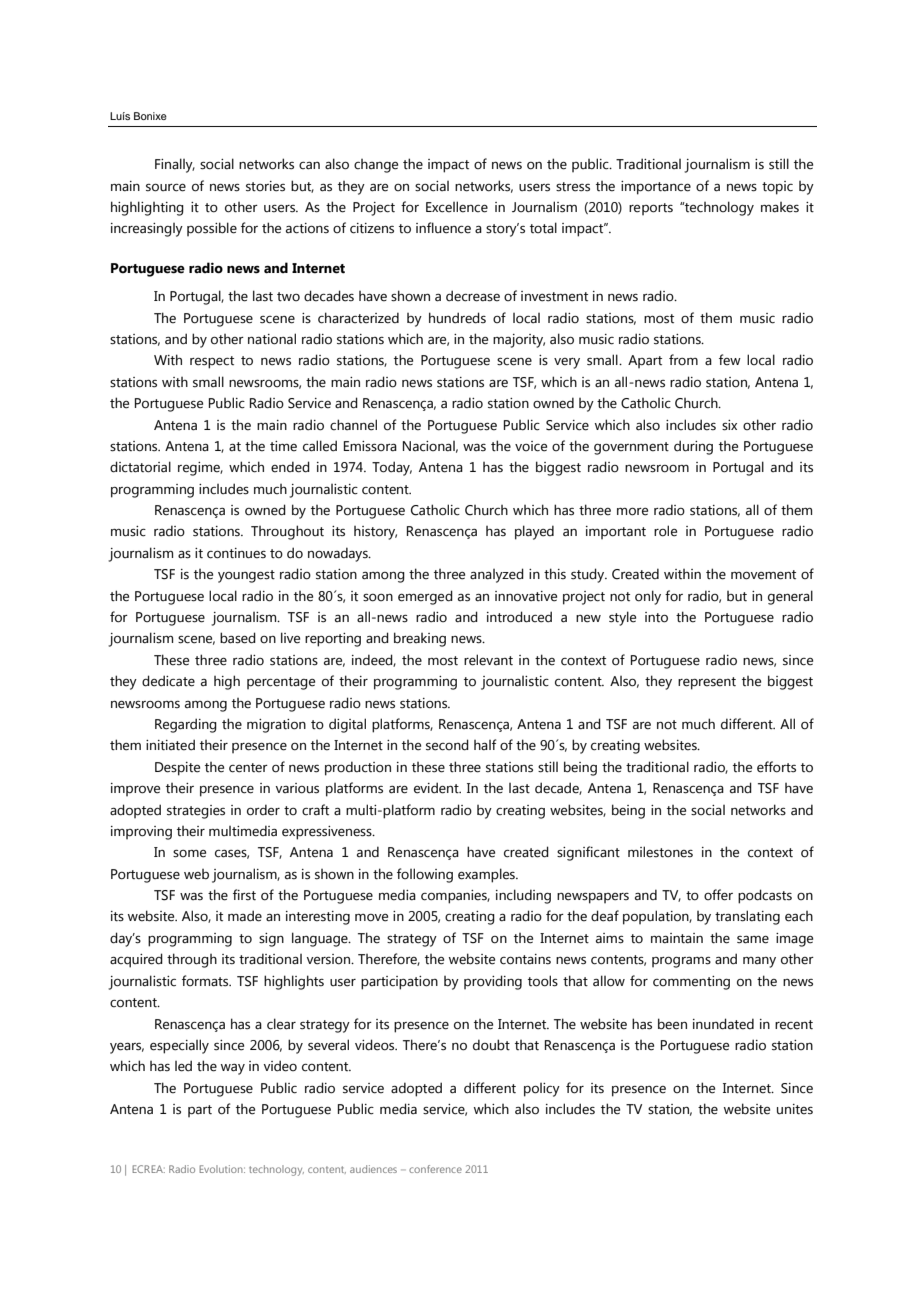 This page has width=924, height=1308. What do you see at coordinates (707, 683) in the page?
I see `represent` at bounding box center [707, 683].
